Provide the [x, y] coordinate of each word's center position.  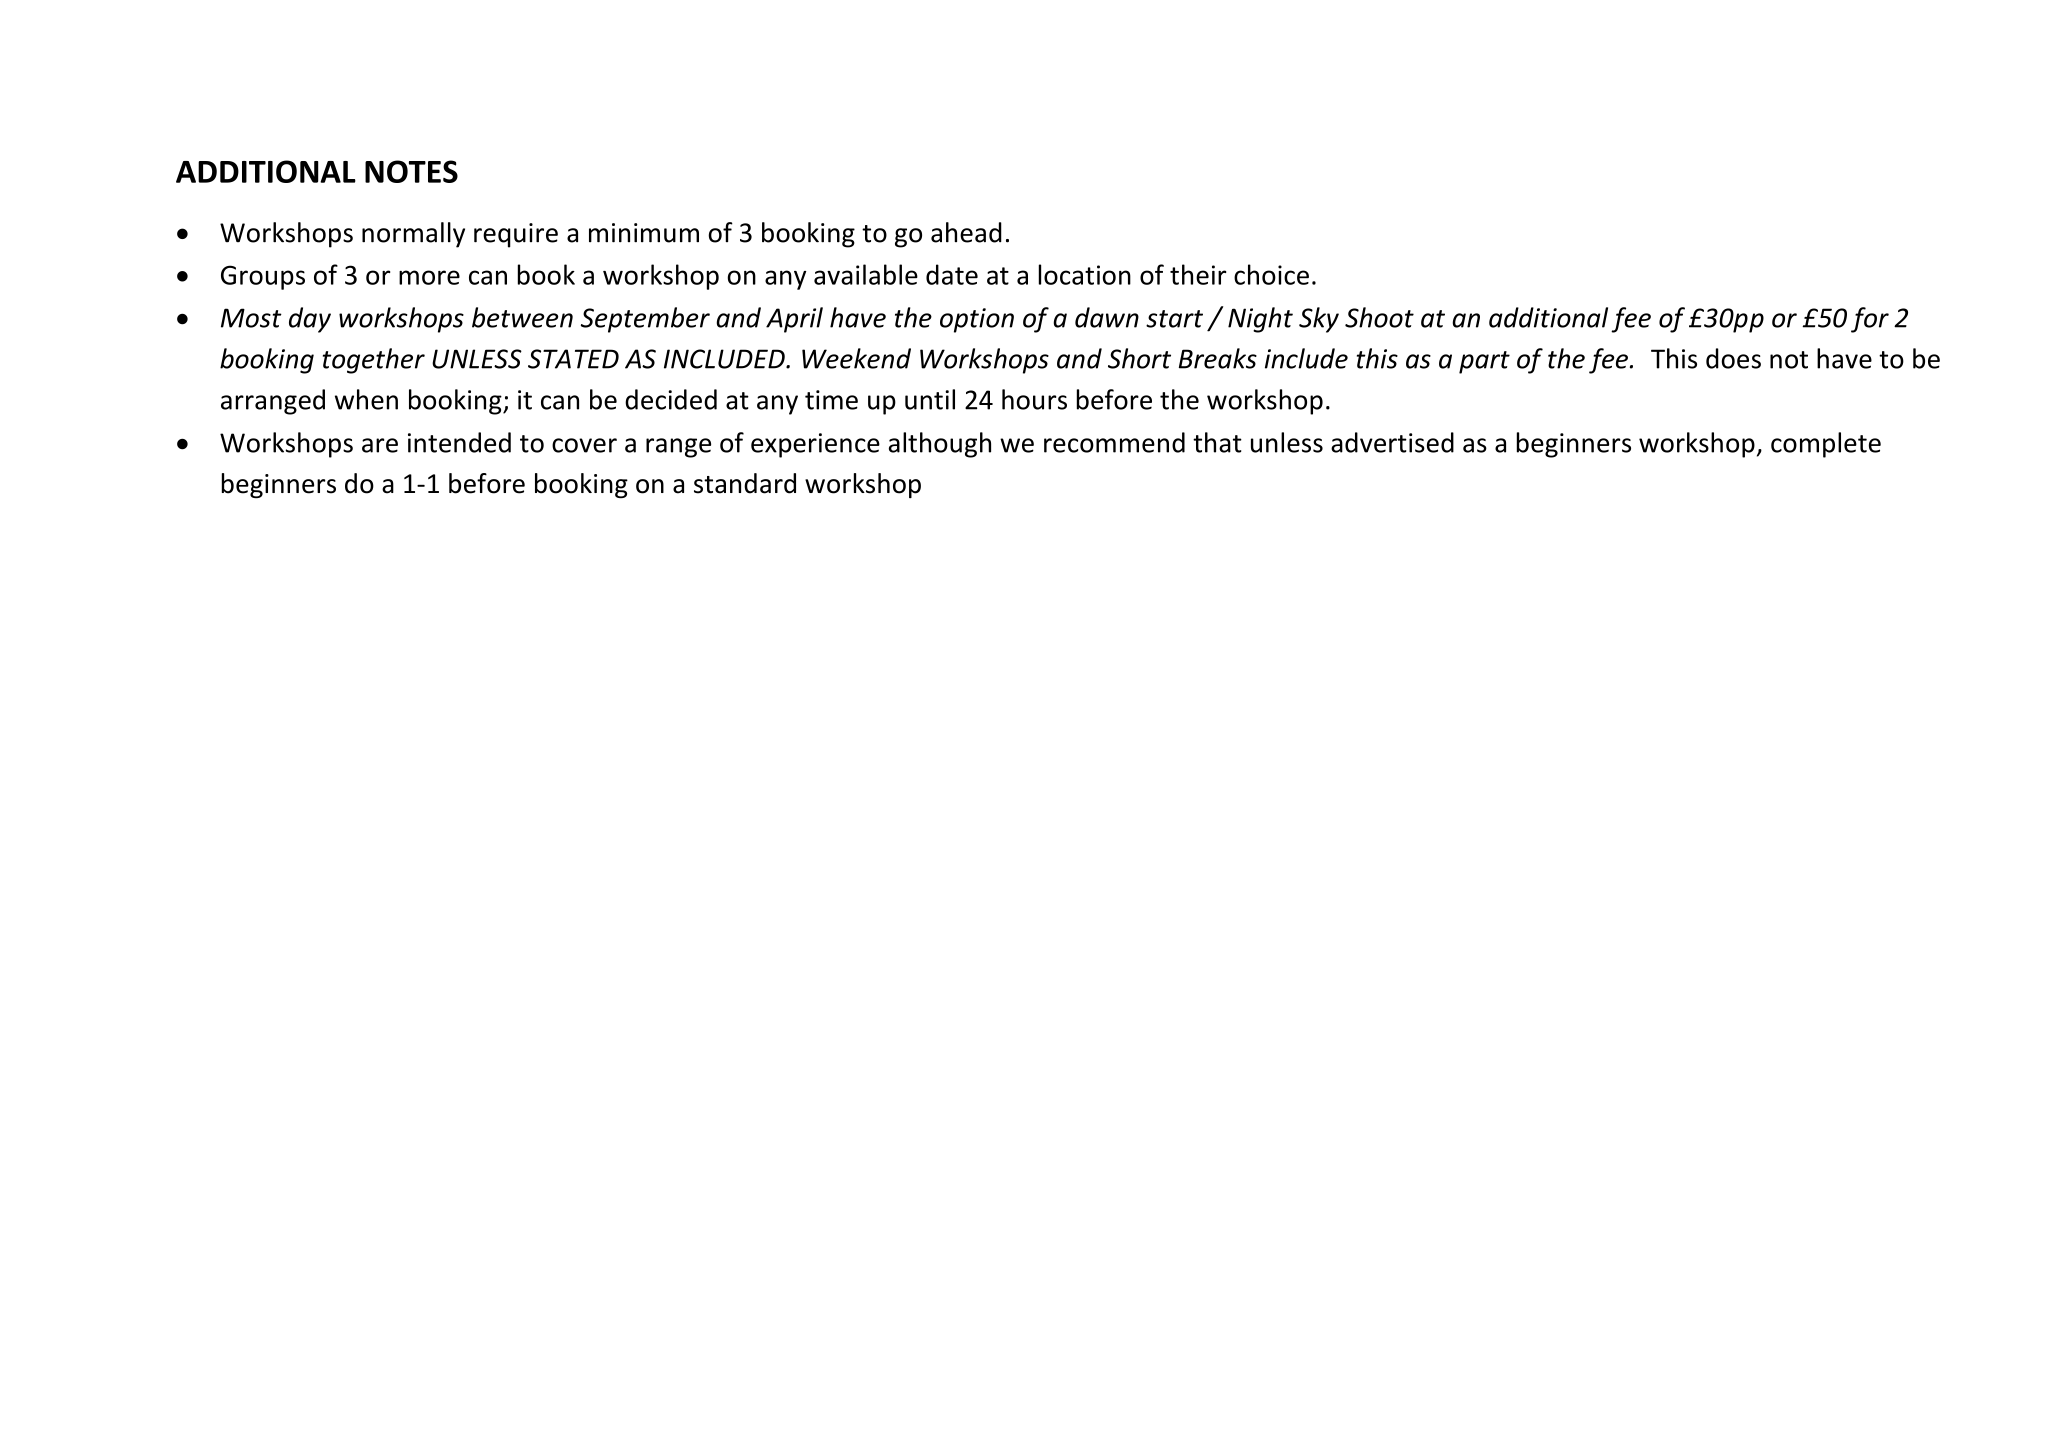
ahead [966, 232]
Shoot [1379, 317]
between [522, 317]
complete [1826, 445]
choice [1271, 274]
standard [745, 483]
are [380, 445]
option [977, 320]
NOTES [411, 171]
